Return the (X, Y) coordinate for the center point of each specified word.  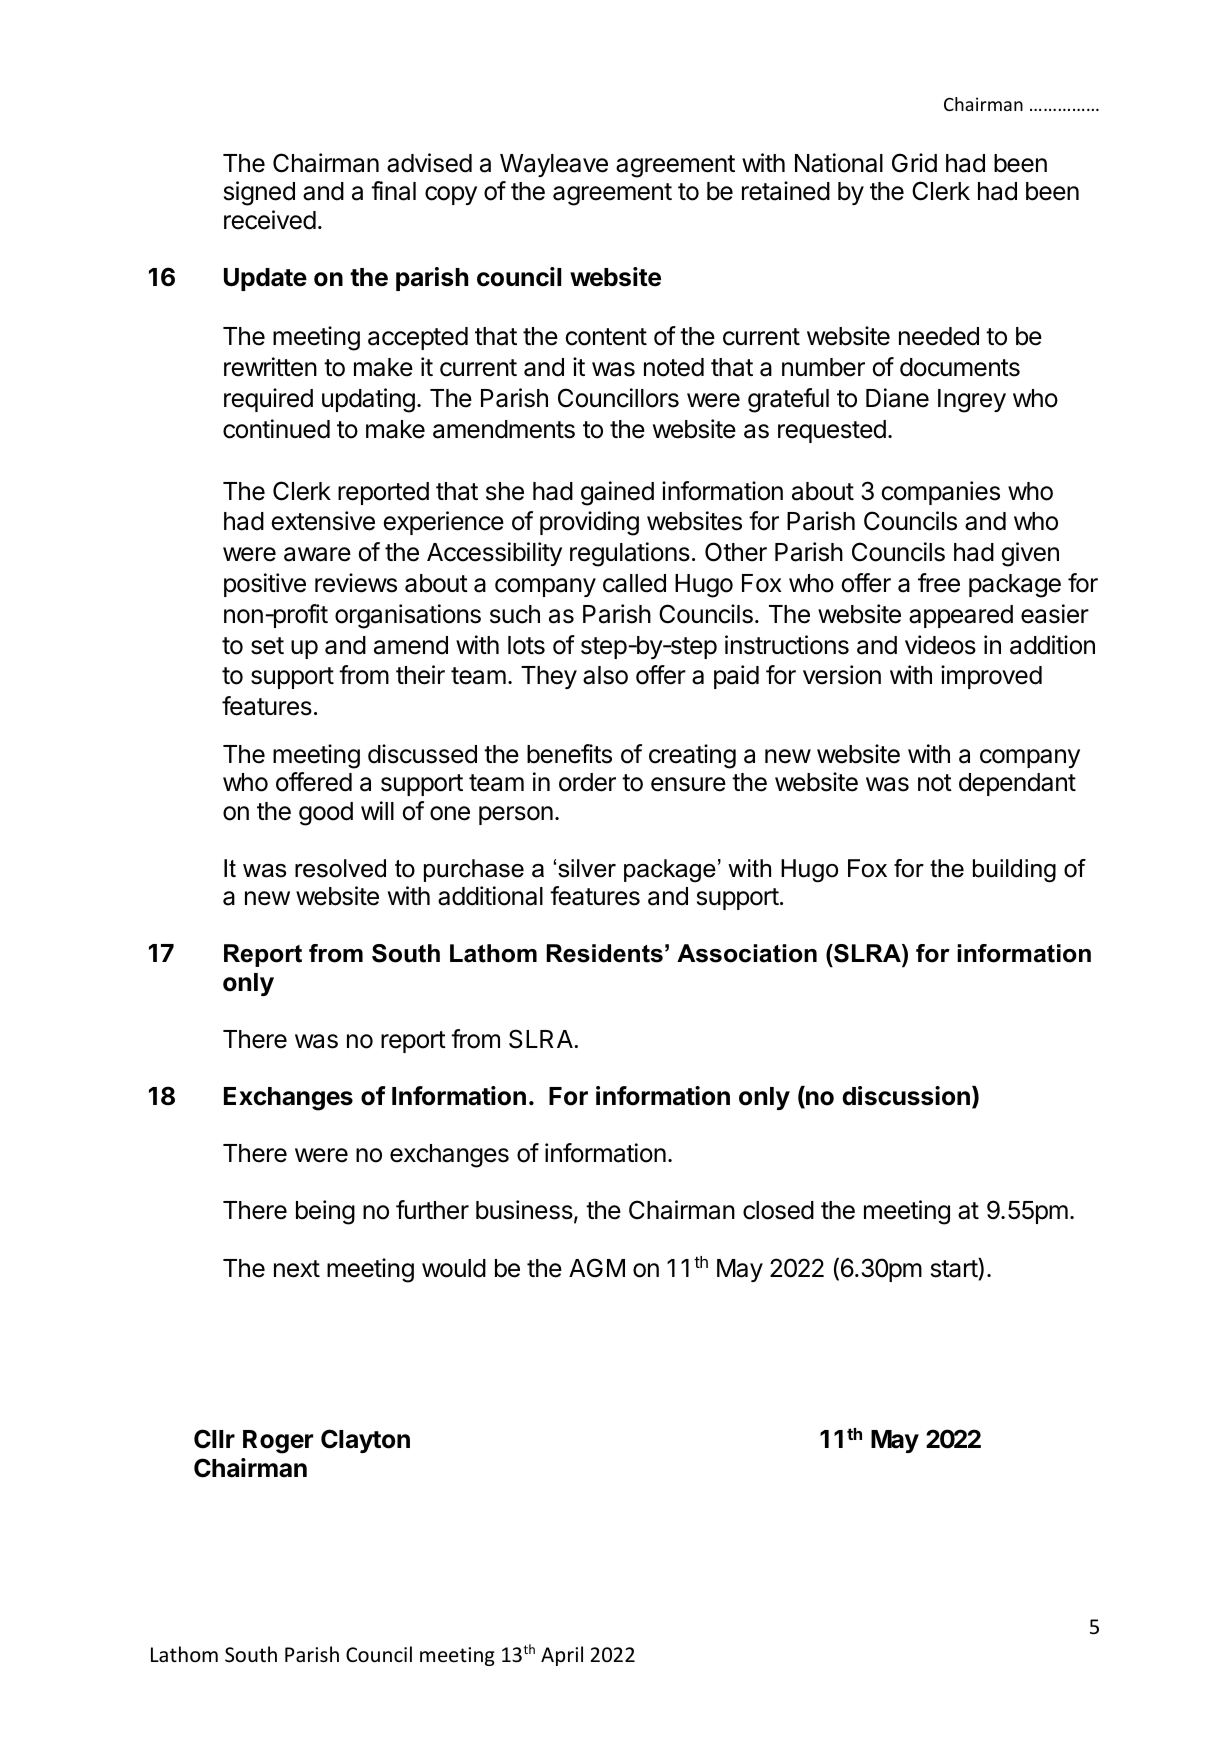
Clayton (365, 1441)
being (325, 1212)
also (605, 675)
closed (778, 1210)
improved (991, 677)
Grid (914, 163)
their (420, 675)
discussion (906, 1096)
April (562, 1656)
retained (786, 191)
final (393, 191)
